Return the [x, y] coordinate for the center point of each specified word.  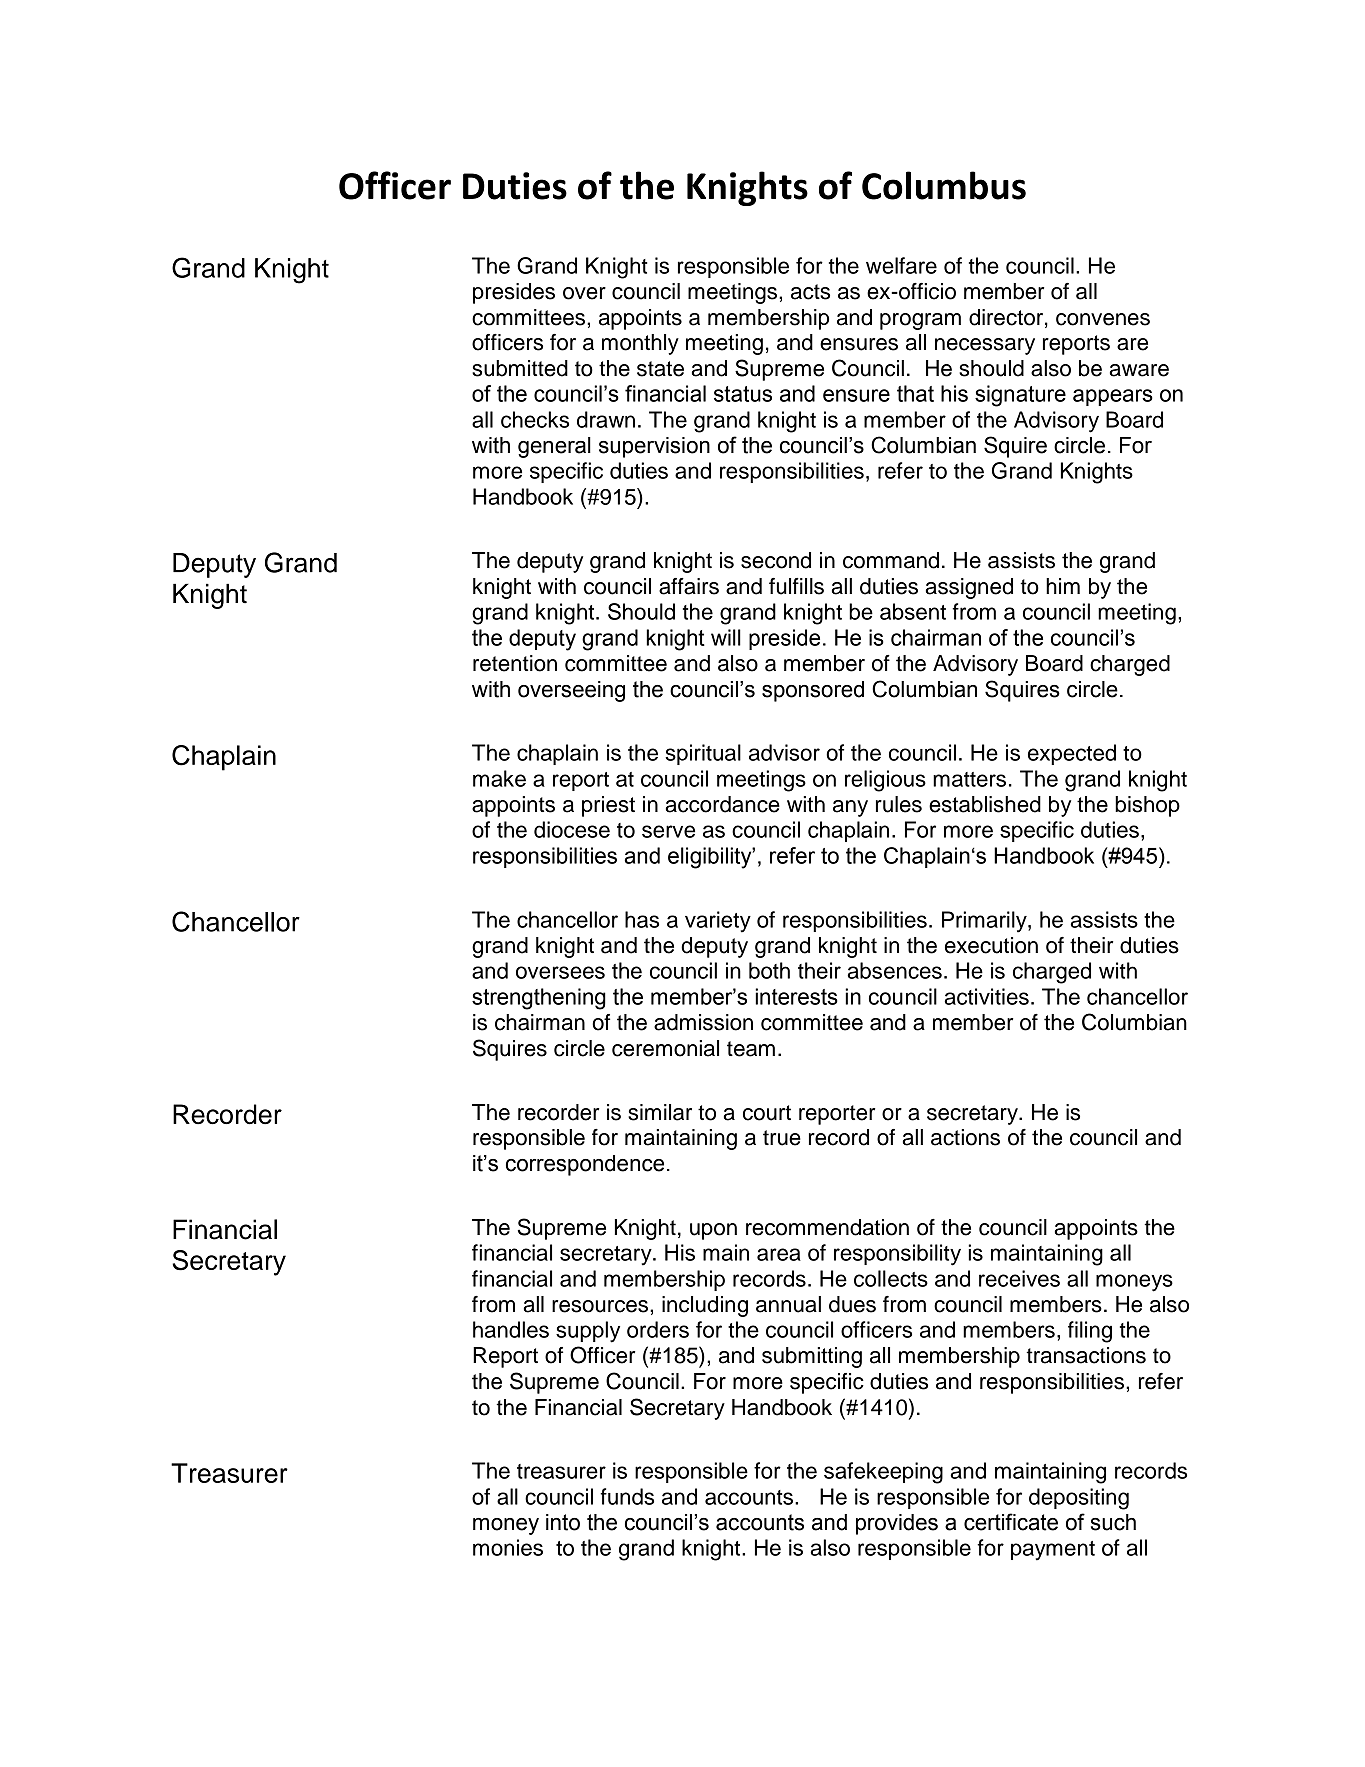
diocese [572, 829]
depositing [1079, 1499]
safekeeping [883, 1473]
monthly [640, 344]
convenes [1103, 319]
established [985, 804]
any [850, 808]
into [563, 1522]
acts [810, 292]
